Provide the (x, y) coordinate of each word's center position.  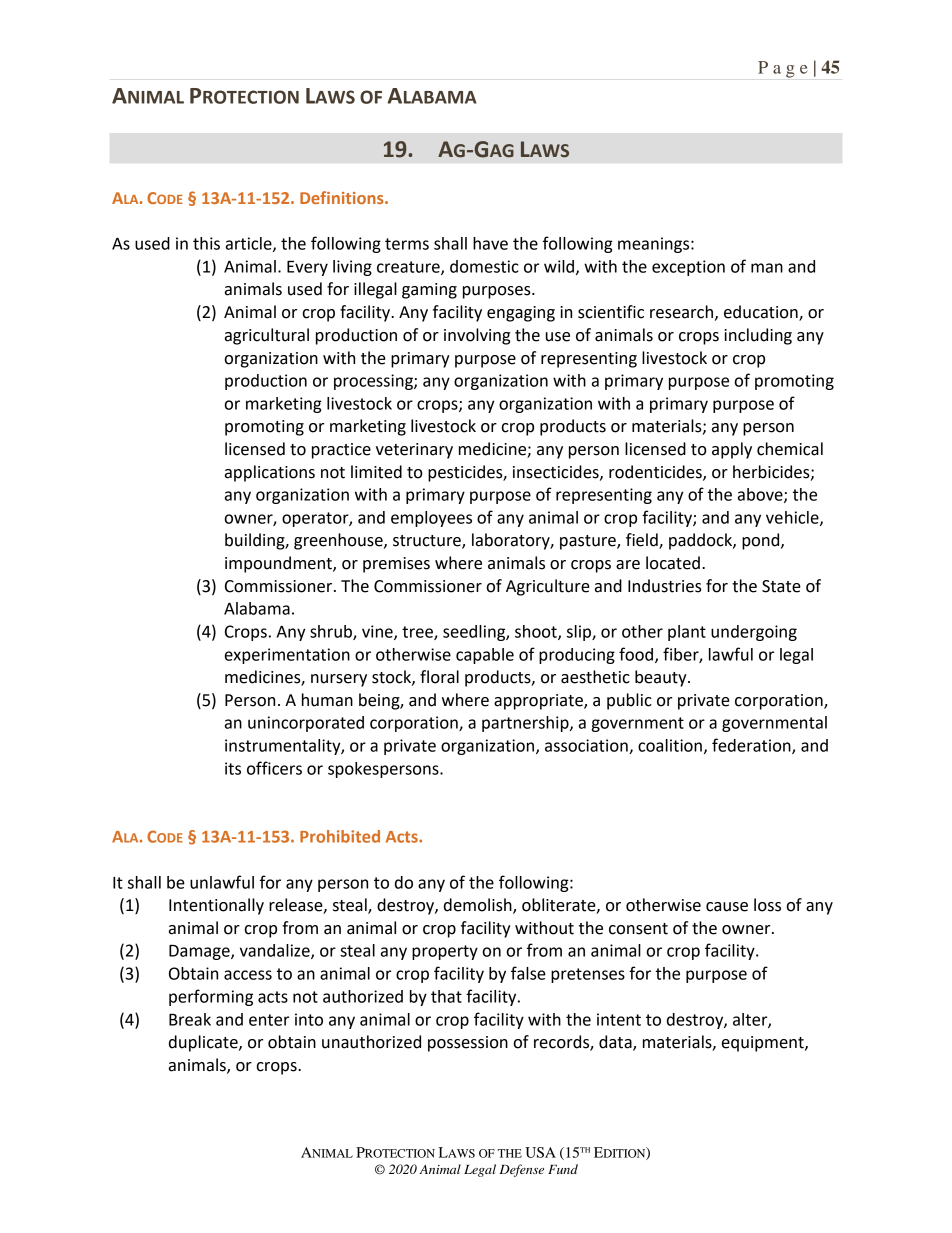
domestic (484, 266)
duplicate (204, 1043)
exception (688, 268)
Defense (521, 1170)
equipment (764, 1044)
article (250, 244)
